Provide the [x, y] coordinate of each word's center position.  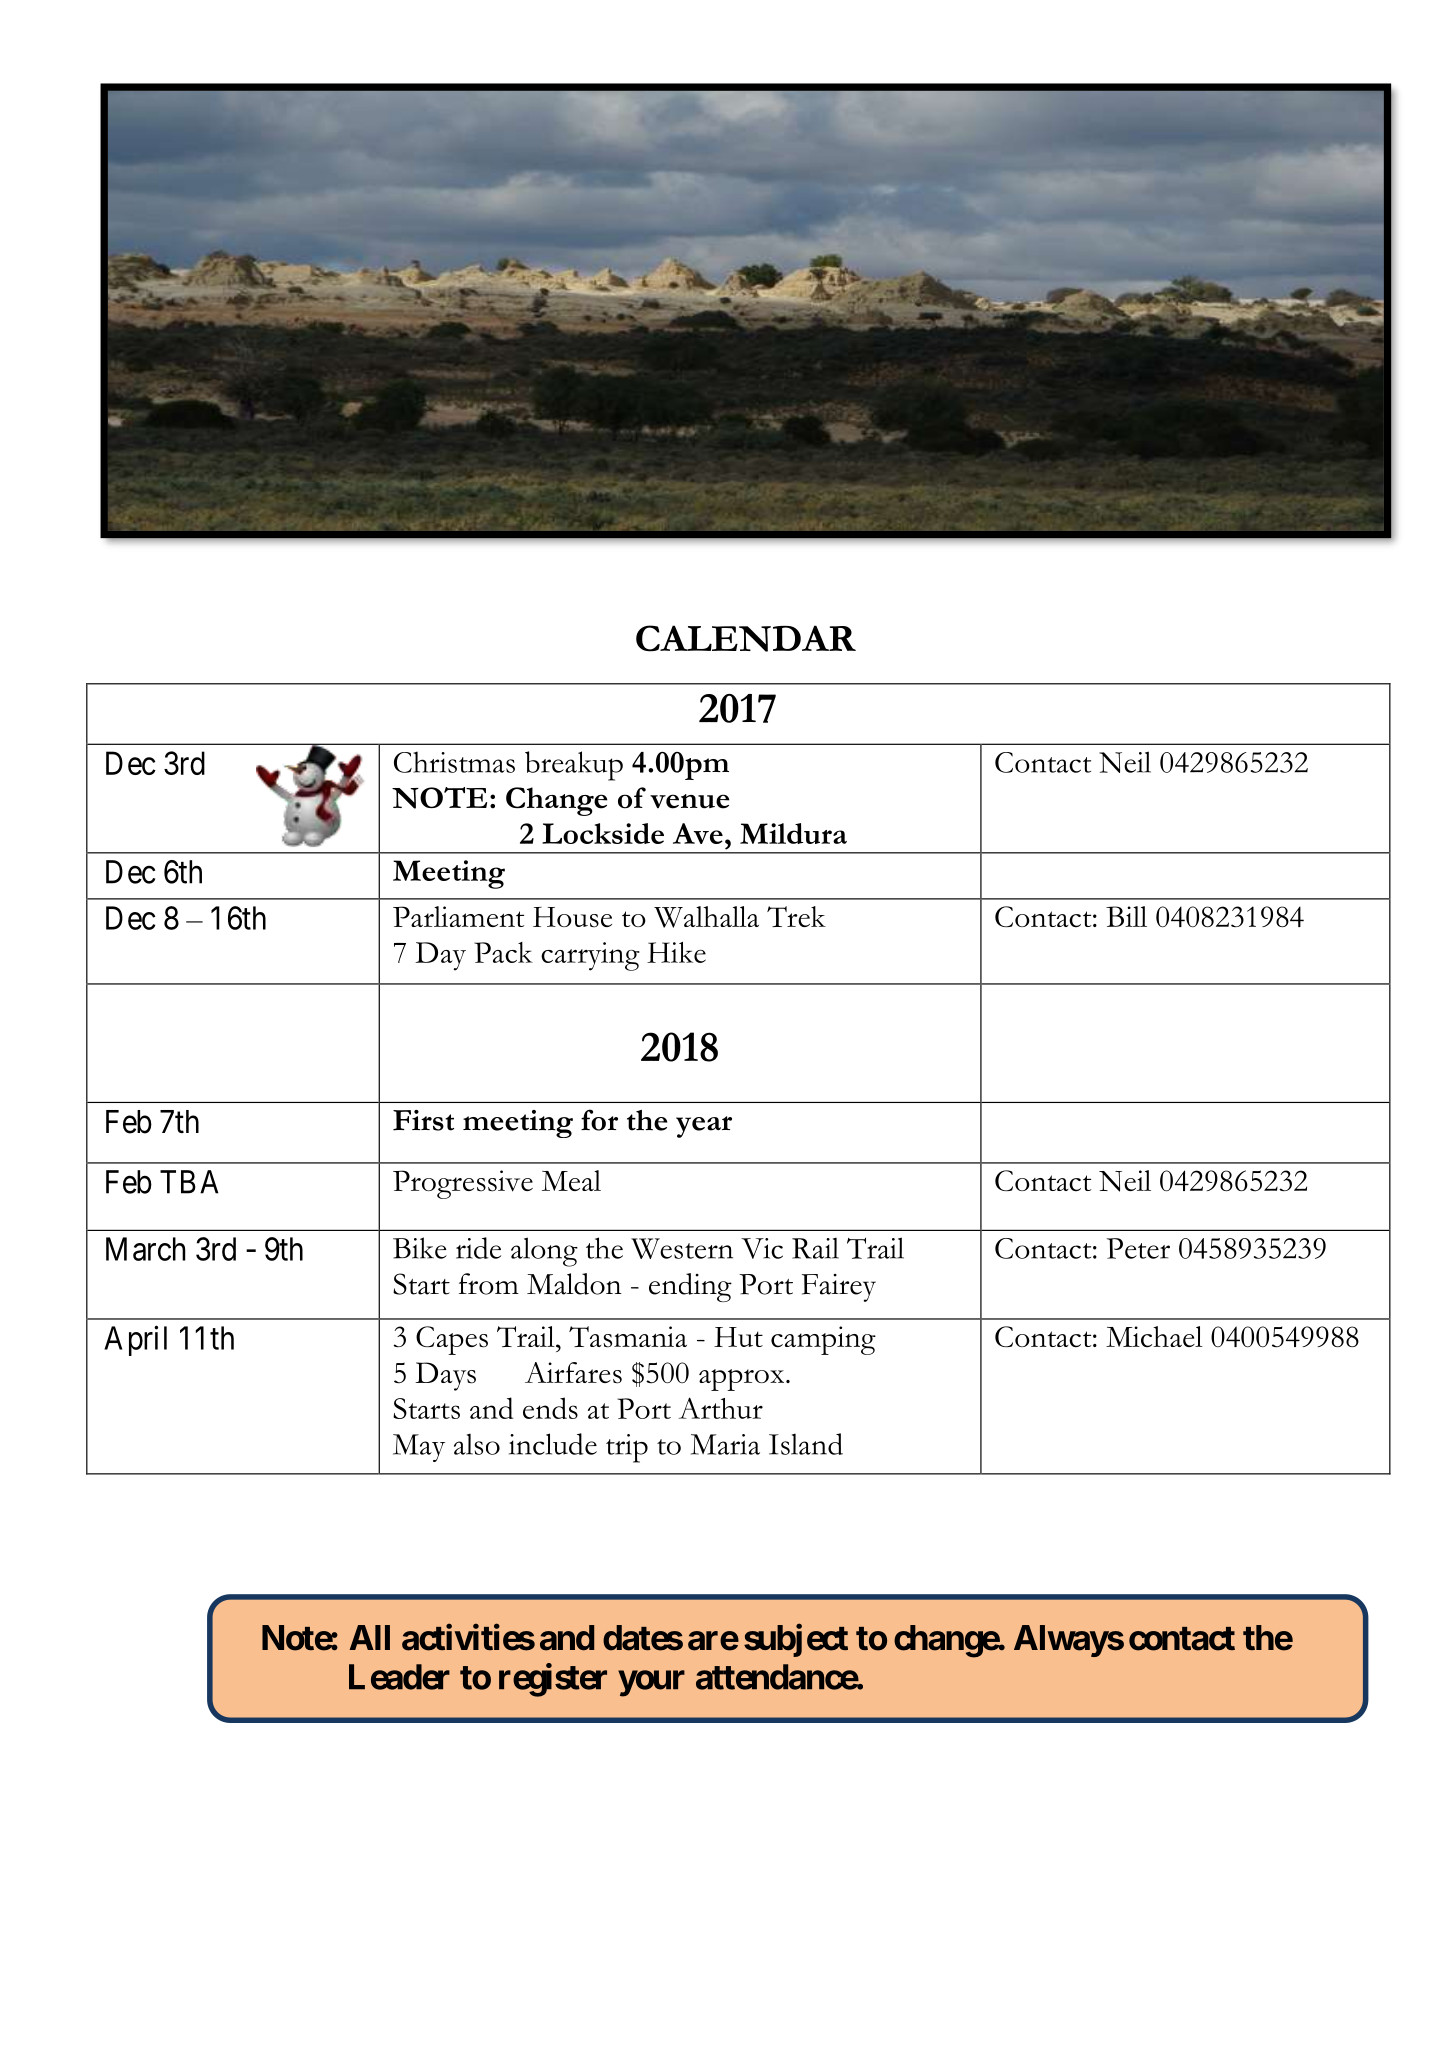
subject [796, 1640]
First [423, 1120]
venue [690, 801]
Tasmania [628, 1337]
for [599, 1120]
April [135, 1340]
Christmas [454, 762]
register [553, 1680]
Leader [399, 1677]
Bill [1126, 916]
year [704, 1127]
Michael [1154, 1337]
